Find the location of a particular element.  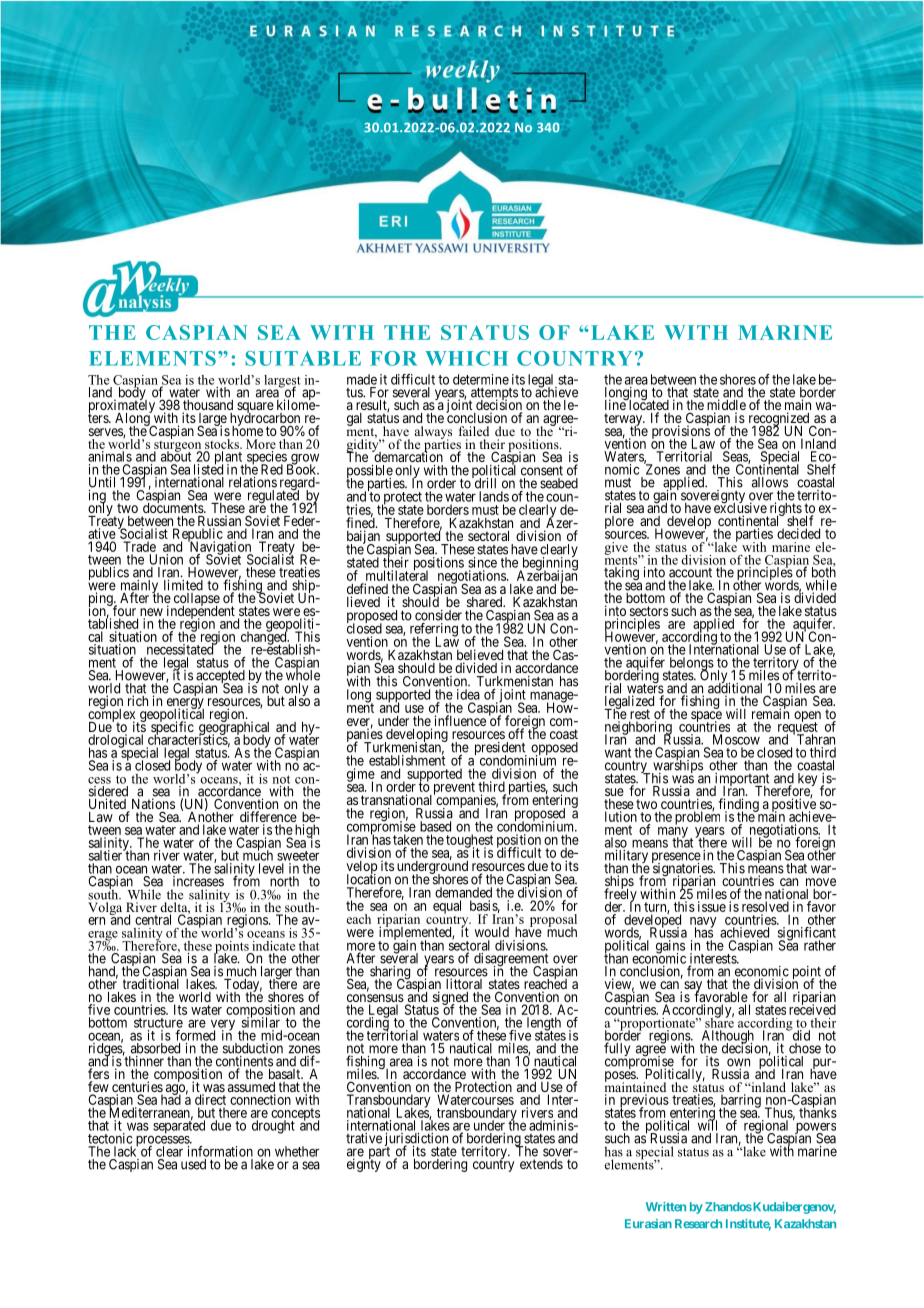

idea is located at coordinates (468, 694).
